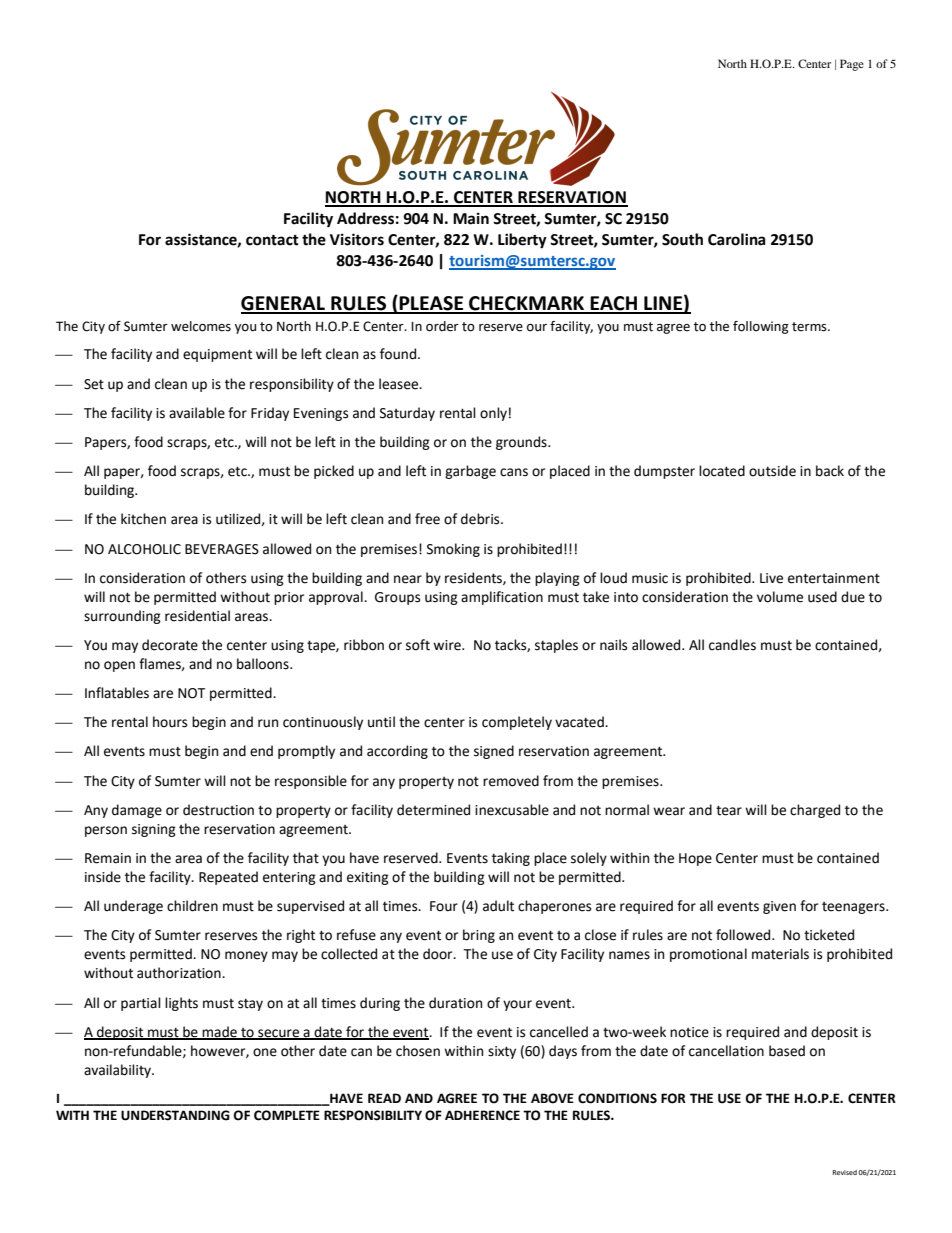 The image size is (952, 1233). Describe the element at coordinates (272, 240) in the screenshot. I see `contact` at that location.
